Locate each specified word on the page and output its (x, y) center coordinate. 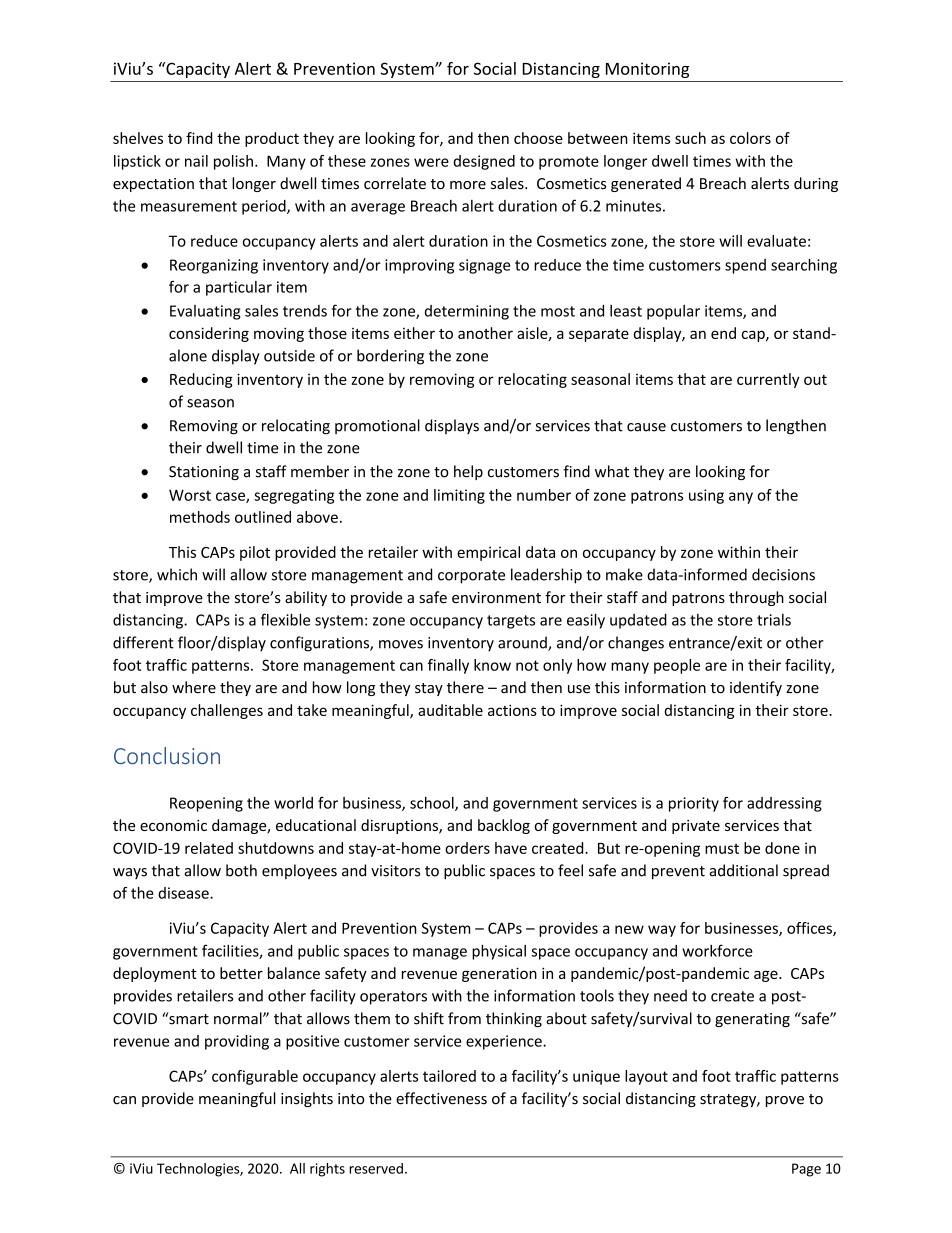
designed (484, 162)
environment (496, 597)
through (756, 598)
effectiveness (441, 1098)
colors (750, 138)
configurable (255, 1077)
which (177, 574)
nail (196, 161)
